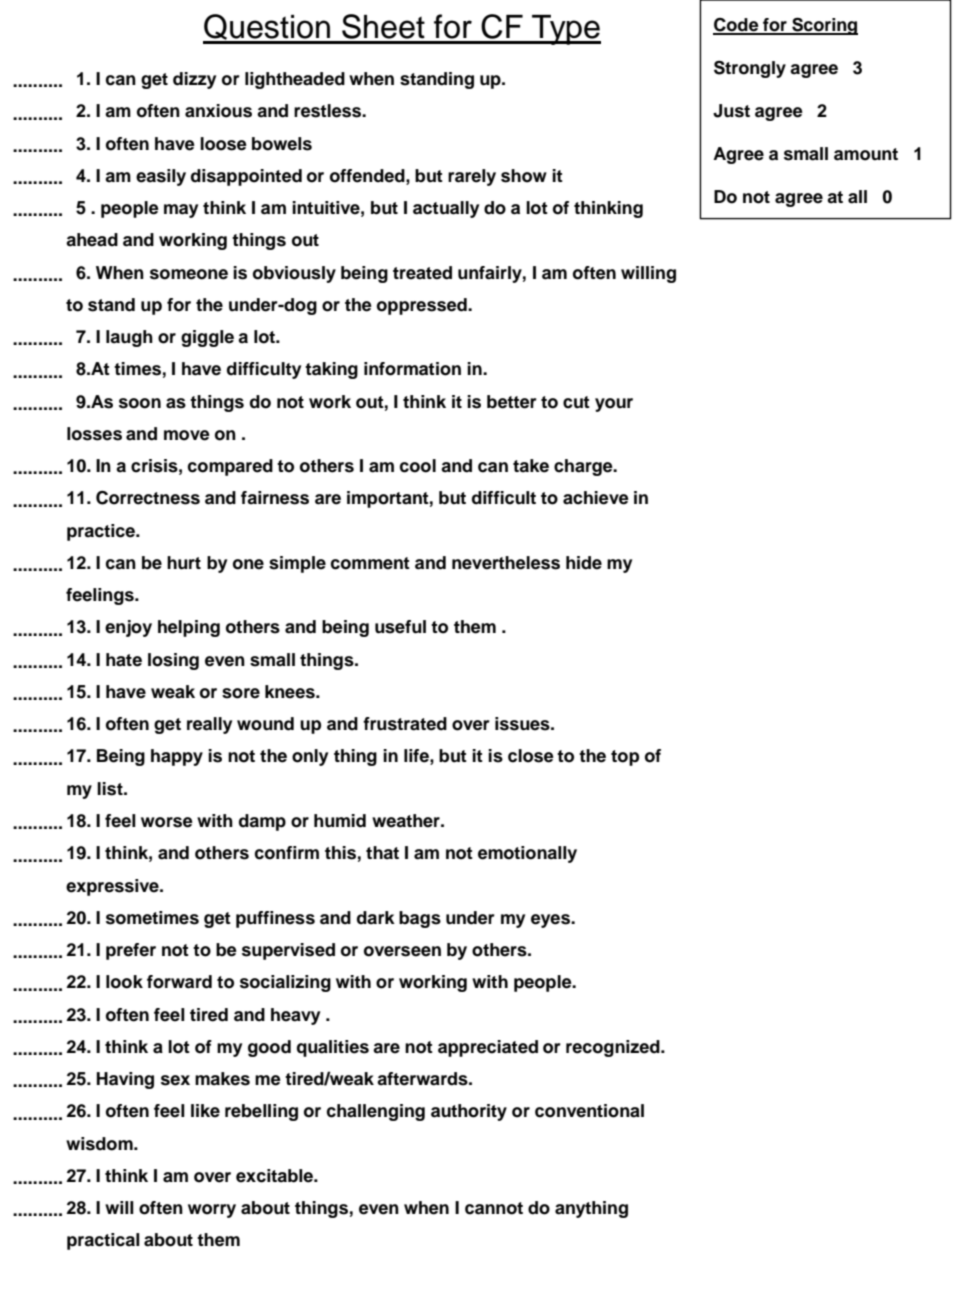 The height and width of the page is (1290, 968). What do you see at coordinates (625, 758) in the page?
I see `top` at bounding box center [625, 758].
